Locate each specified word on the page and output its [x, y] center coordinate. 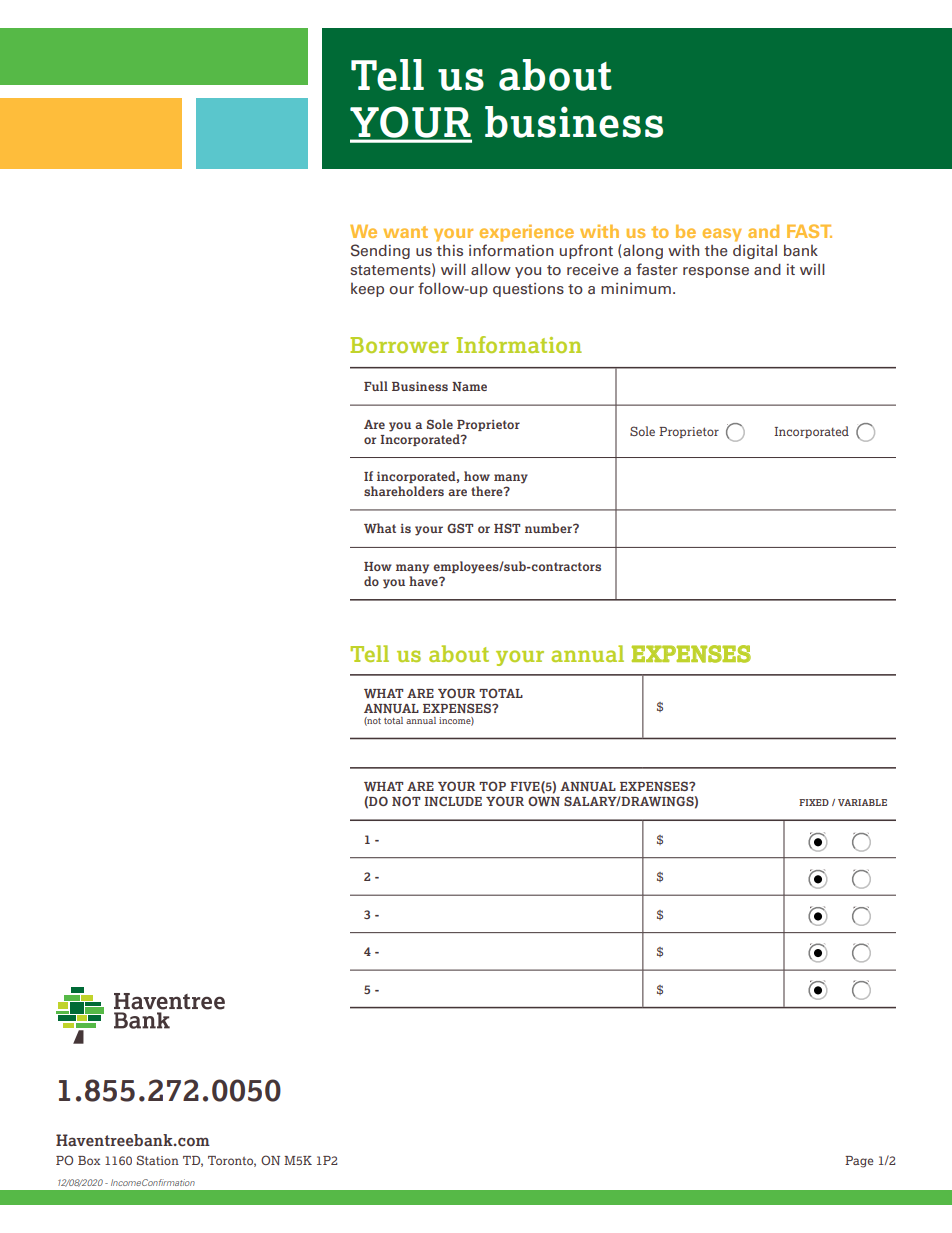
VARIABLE [862, 802]
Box [89, 1160]
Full [376, 386]
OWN [544, 801]
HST [507, 528]
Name [469, 386]
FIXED [814, 802]
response [716, 272]
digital [755, 252]
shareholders [404, 491]
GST [460, 528]
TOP [492, 786]
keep [367, 289]
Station [158, 1160]
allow [491, 270]
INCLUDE [453, 801]
